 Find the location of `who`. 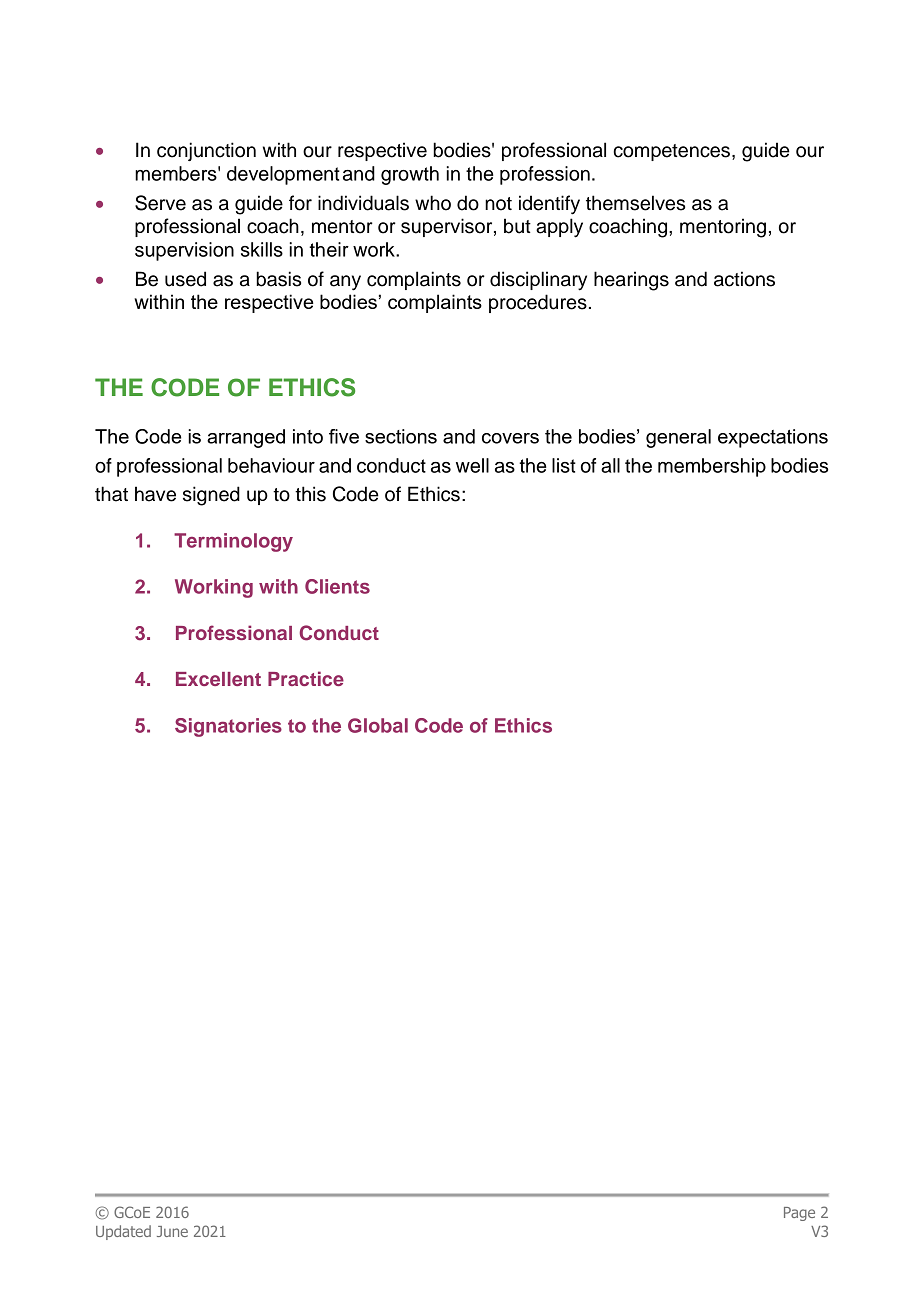

who is located at coordinates (433, 203).
